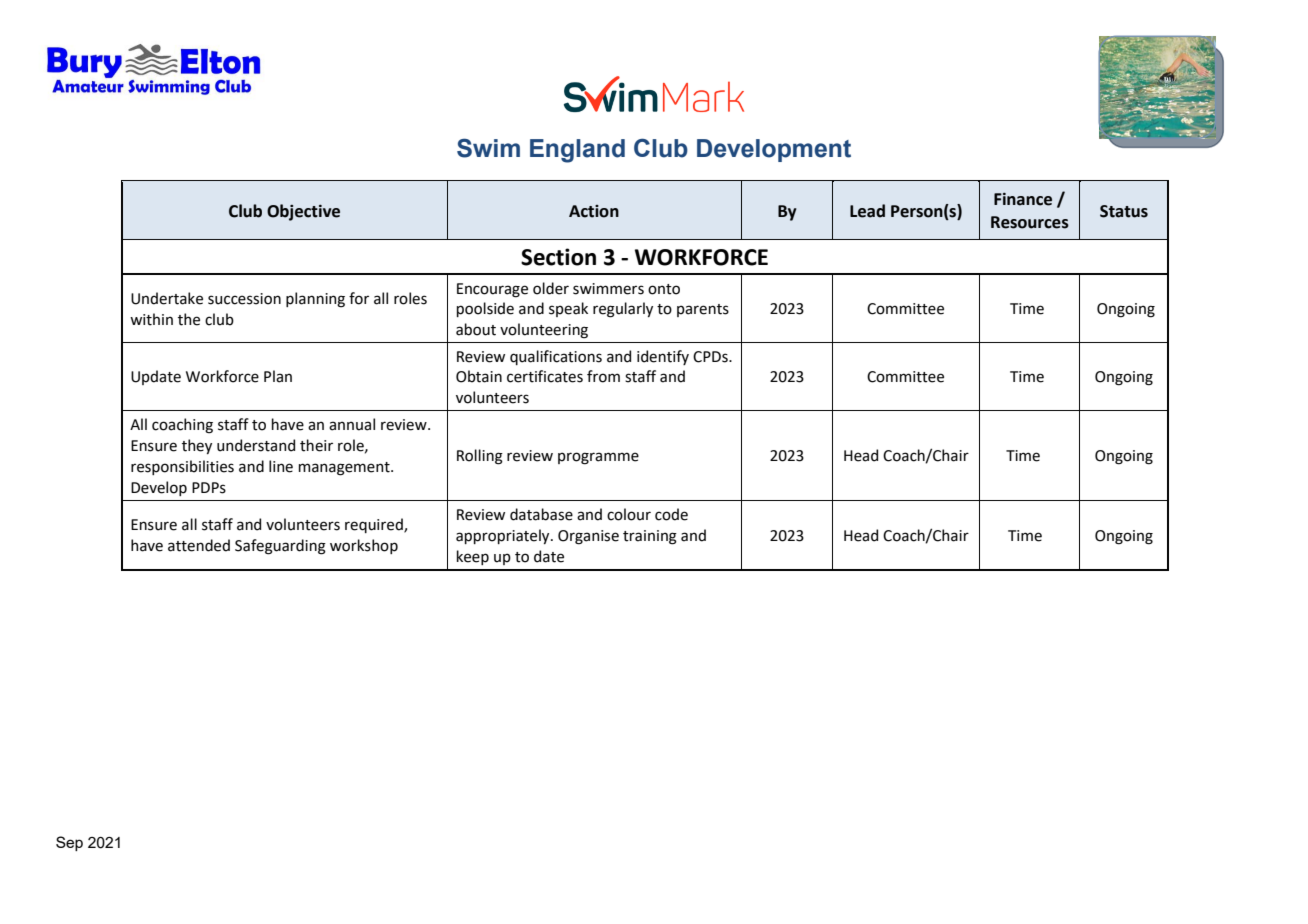 The image size is (1308, 924). I want to click on keep, so click(473, 557).
